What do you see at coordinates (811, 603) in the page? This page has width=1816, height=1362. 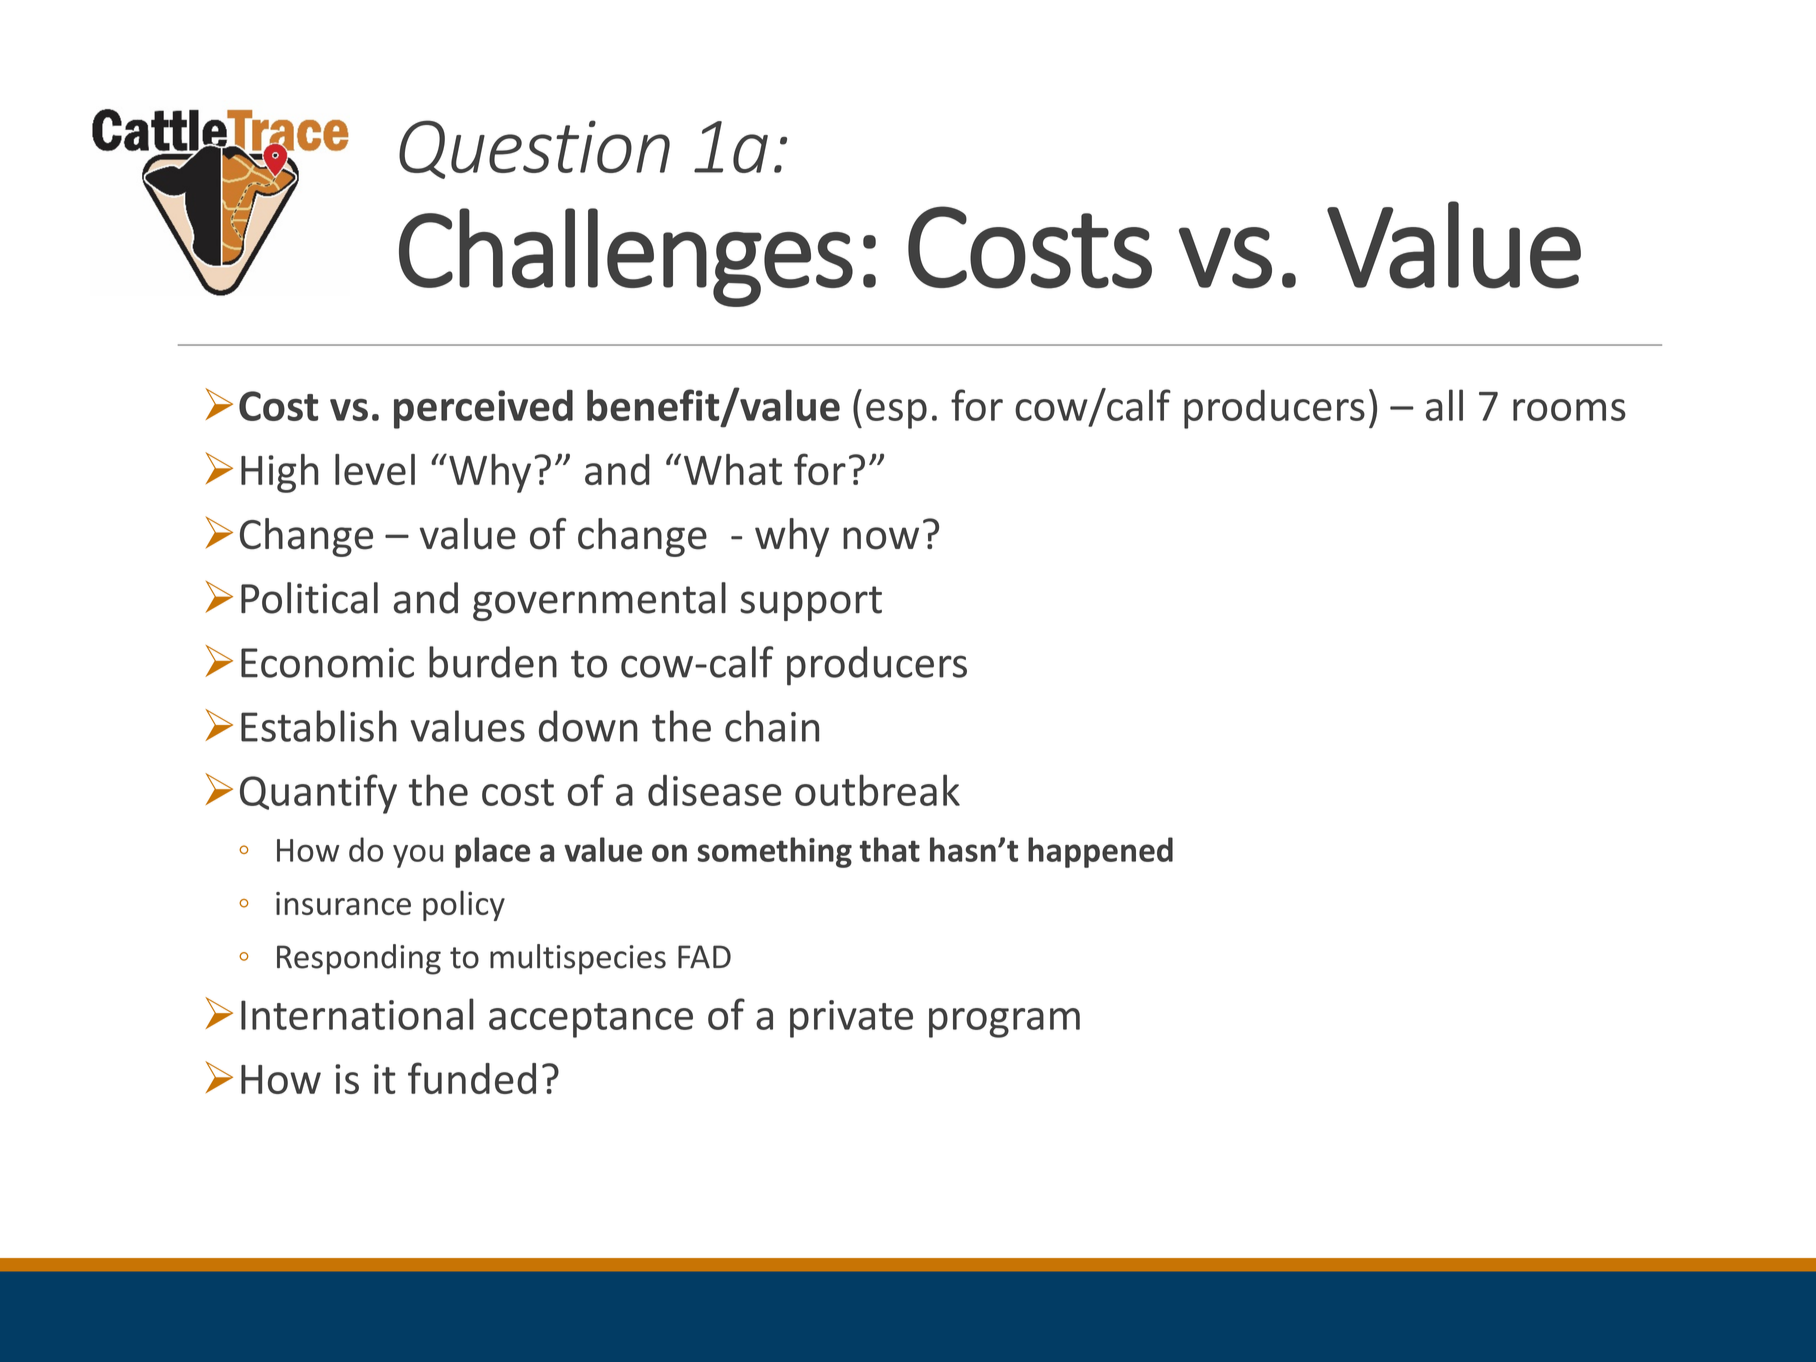 I see `support` at bounding box center [811, 603].
